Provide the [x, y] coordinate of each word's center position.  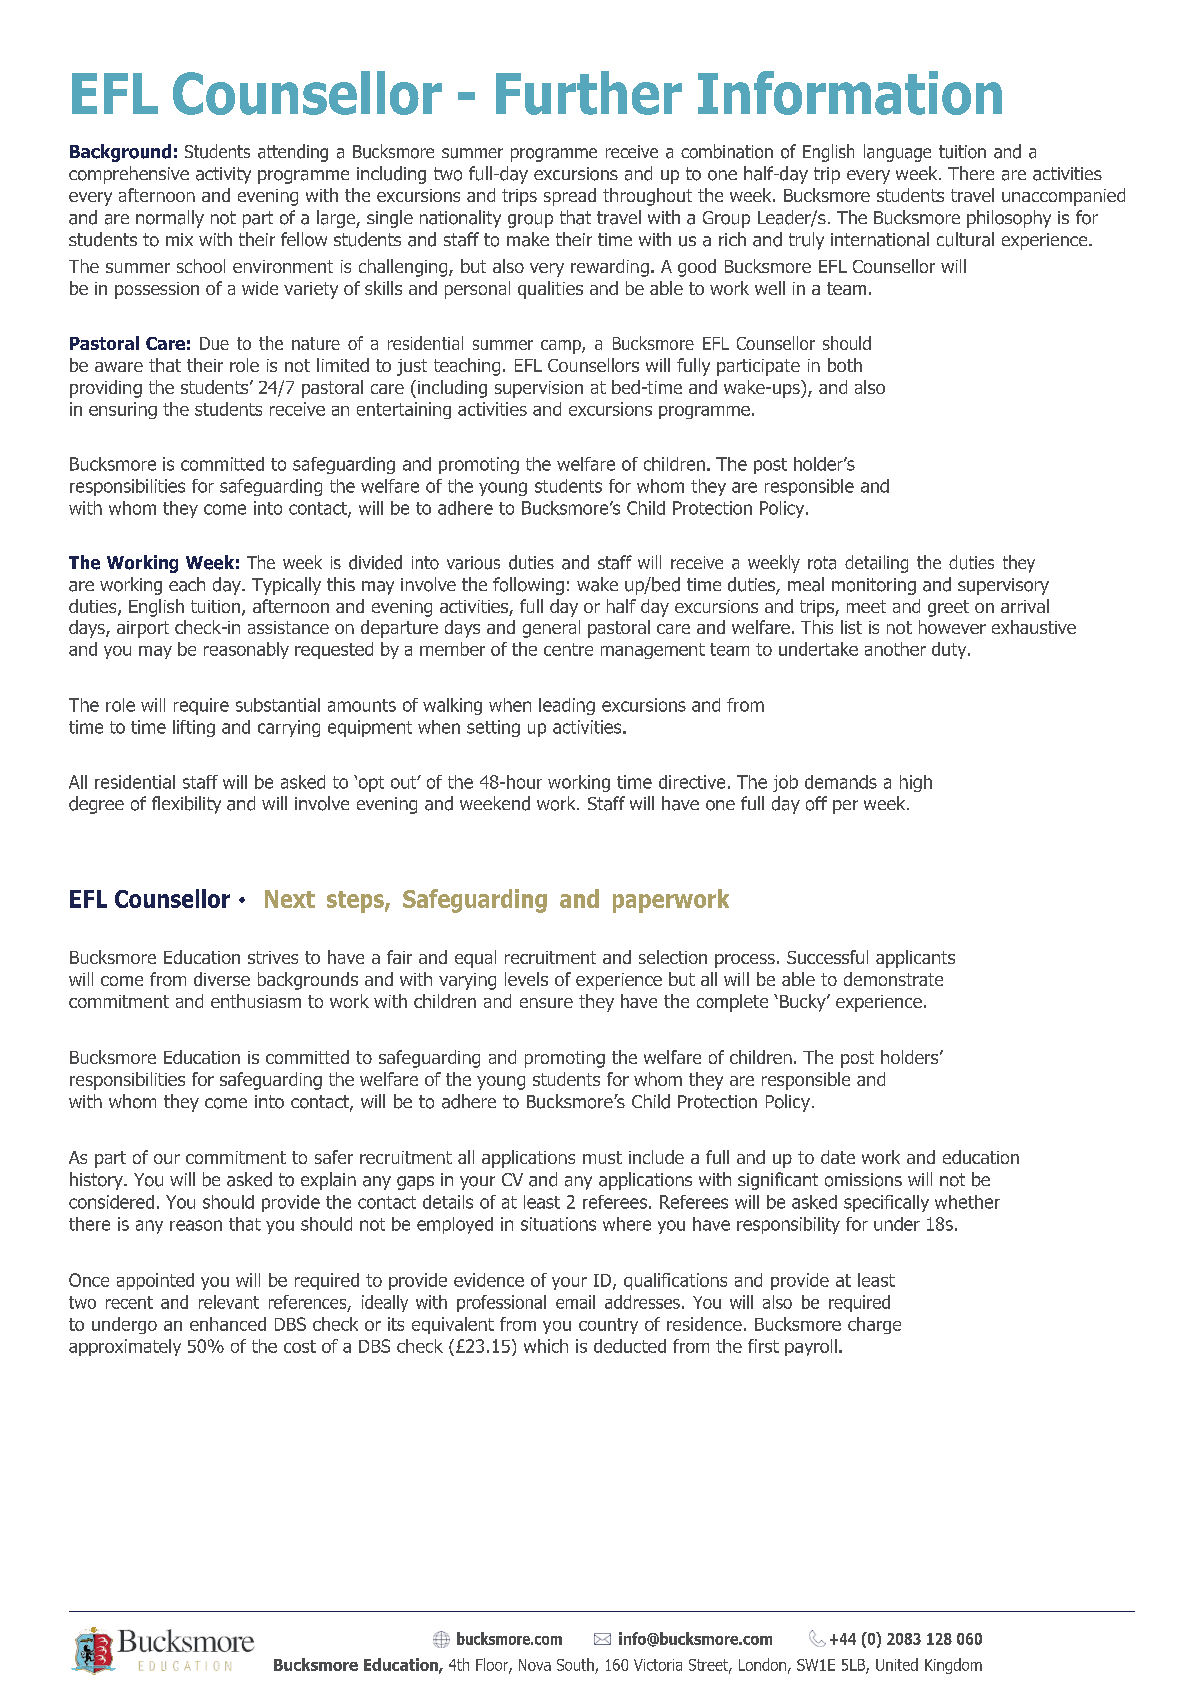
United [897, 1664]
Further [589, 93]
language [897, 153]
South [576, 1666]
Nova [535, 1665]
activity [223, 175]
